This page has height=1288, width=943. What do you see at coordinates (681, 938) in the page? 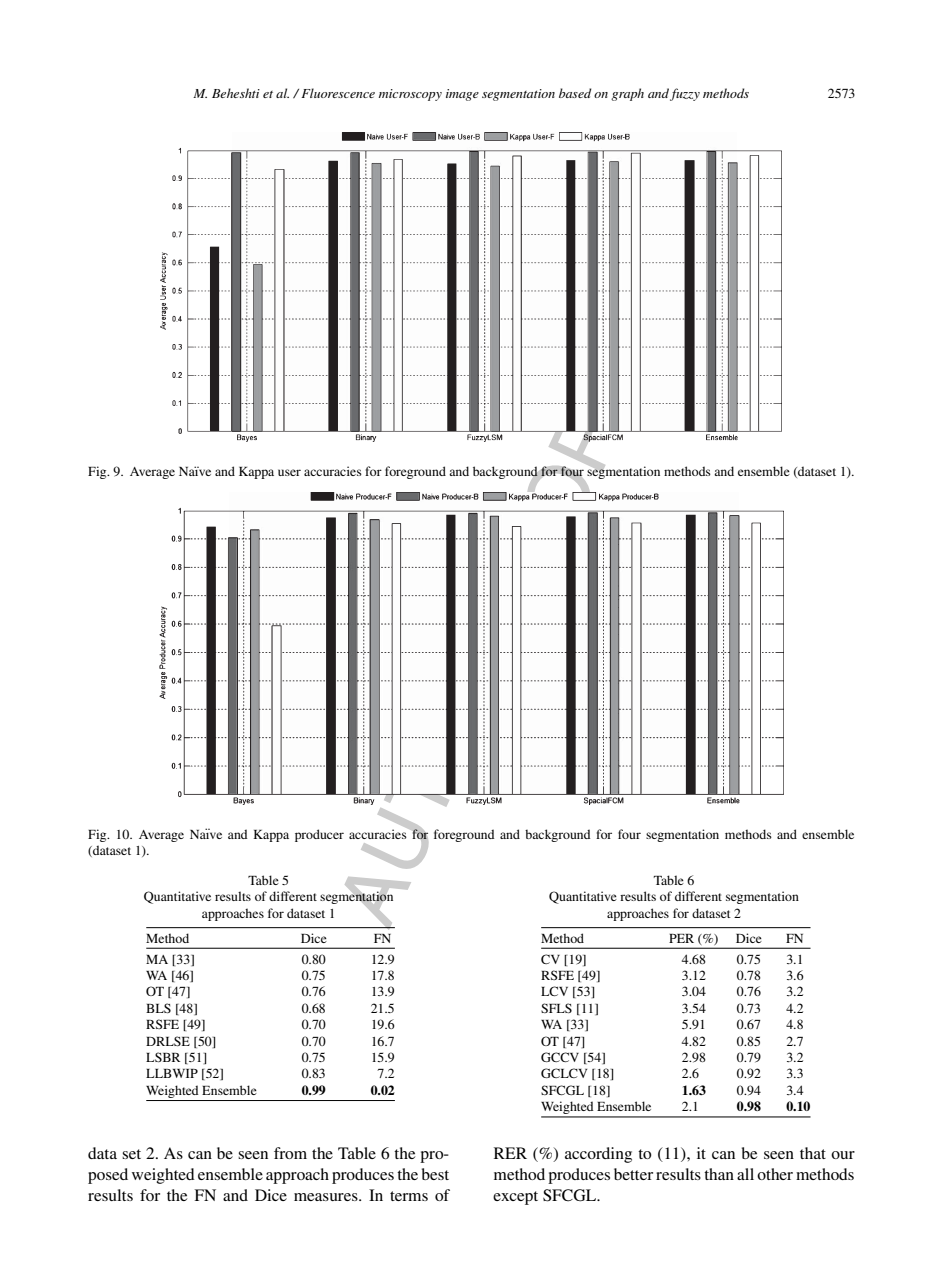
I see `PER` at bounding box center [681, 938].
